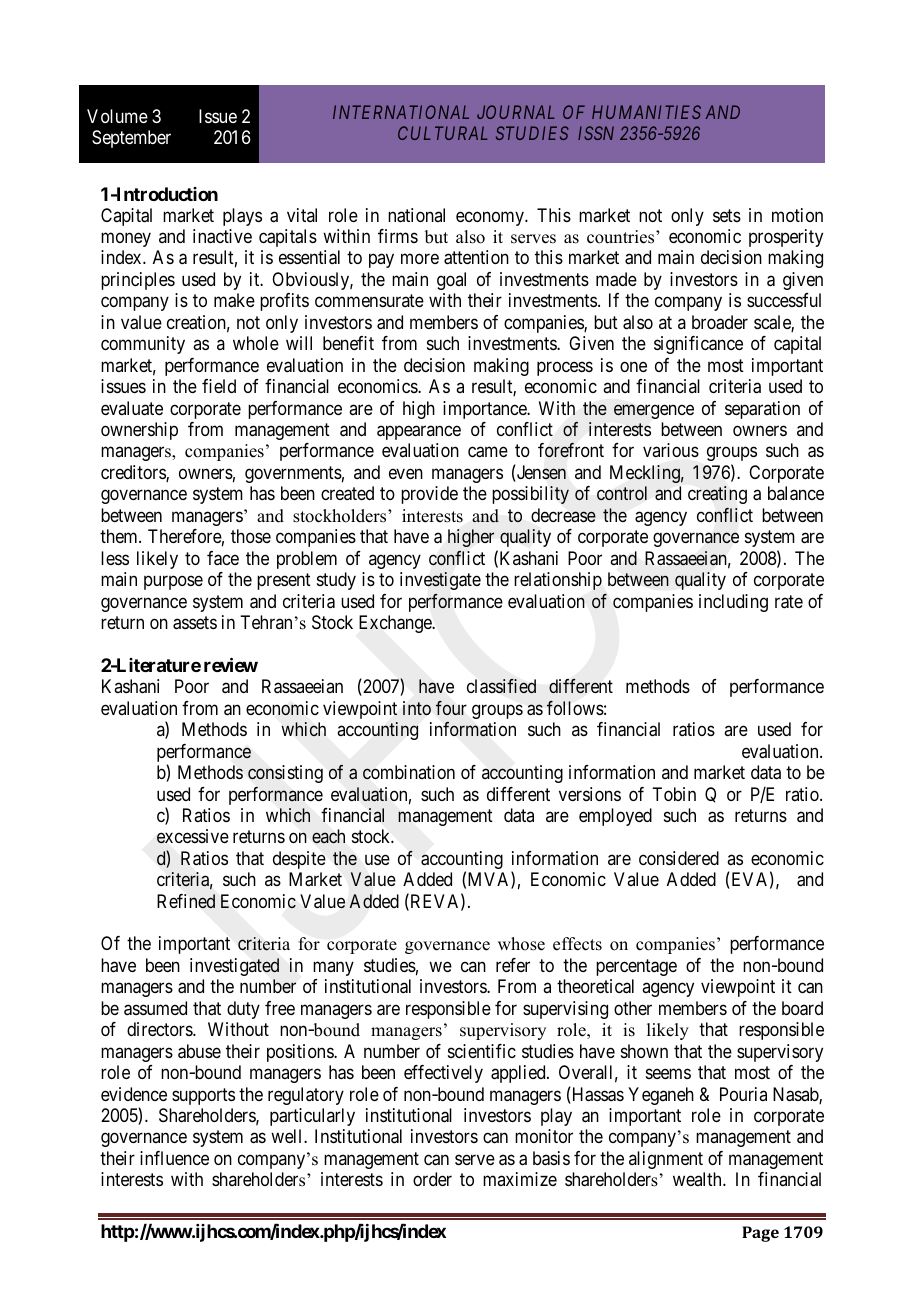 The width and height of the document is (924, 1308). What do you see at coordinates (646, 112) in the document?
I see `HUMANITIES` at bounding box center [646, 112].
